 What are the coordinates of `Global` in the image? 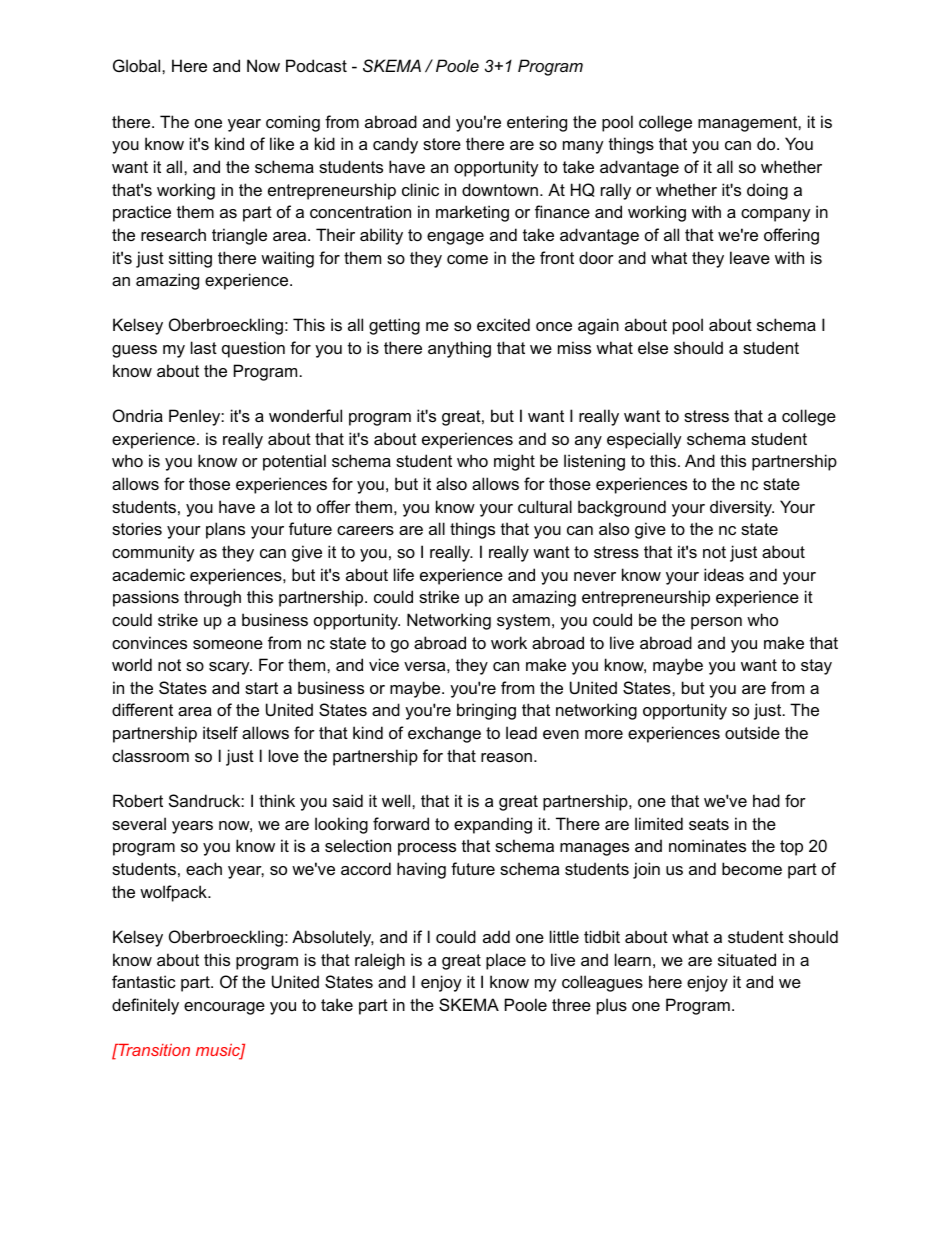 It's located at (138, 65).
